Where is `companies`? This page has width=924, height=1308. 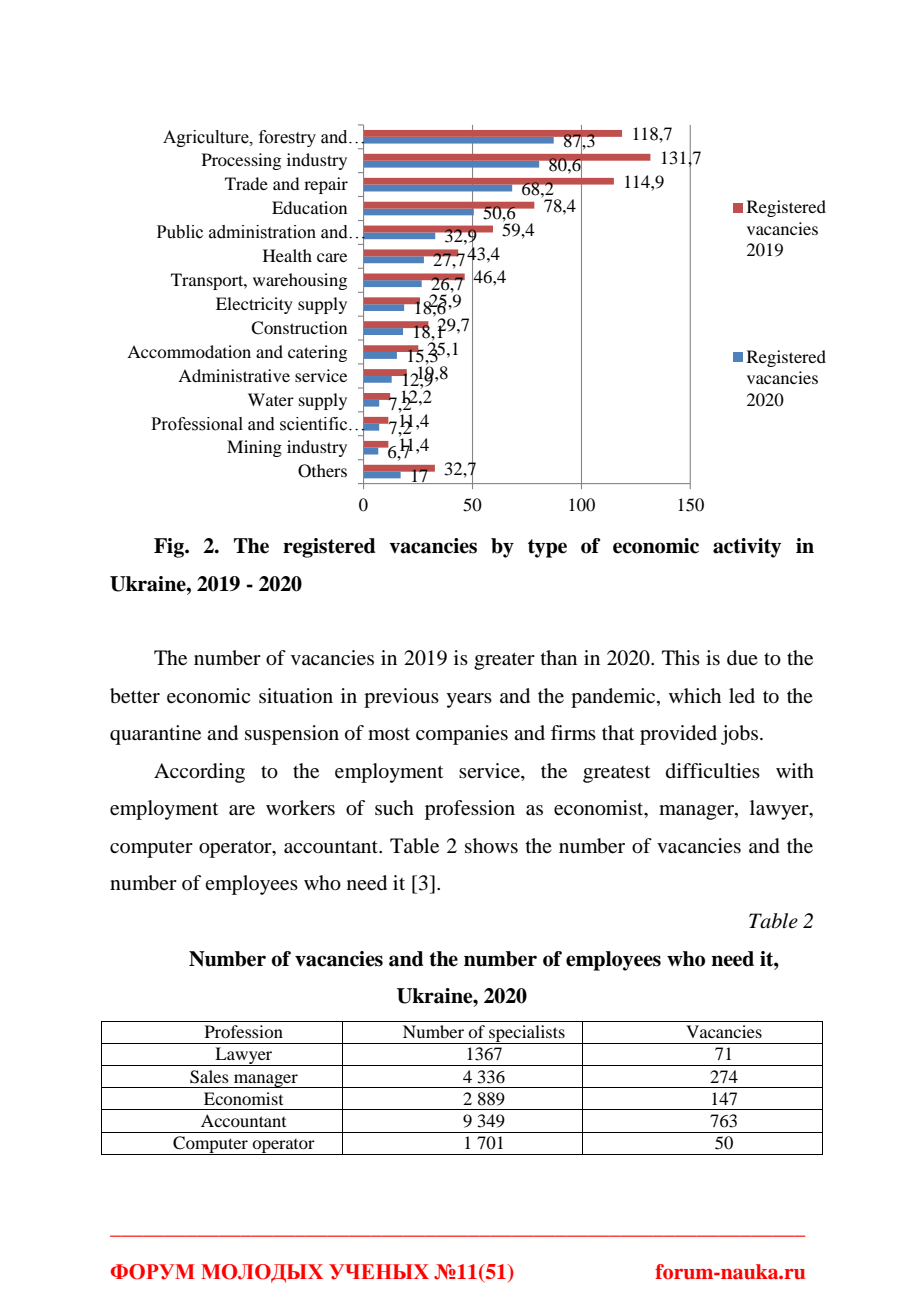 companies is located at coordinates (462, 735).
